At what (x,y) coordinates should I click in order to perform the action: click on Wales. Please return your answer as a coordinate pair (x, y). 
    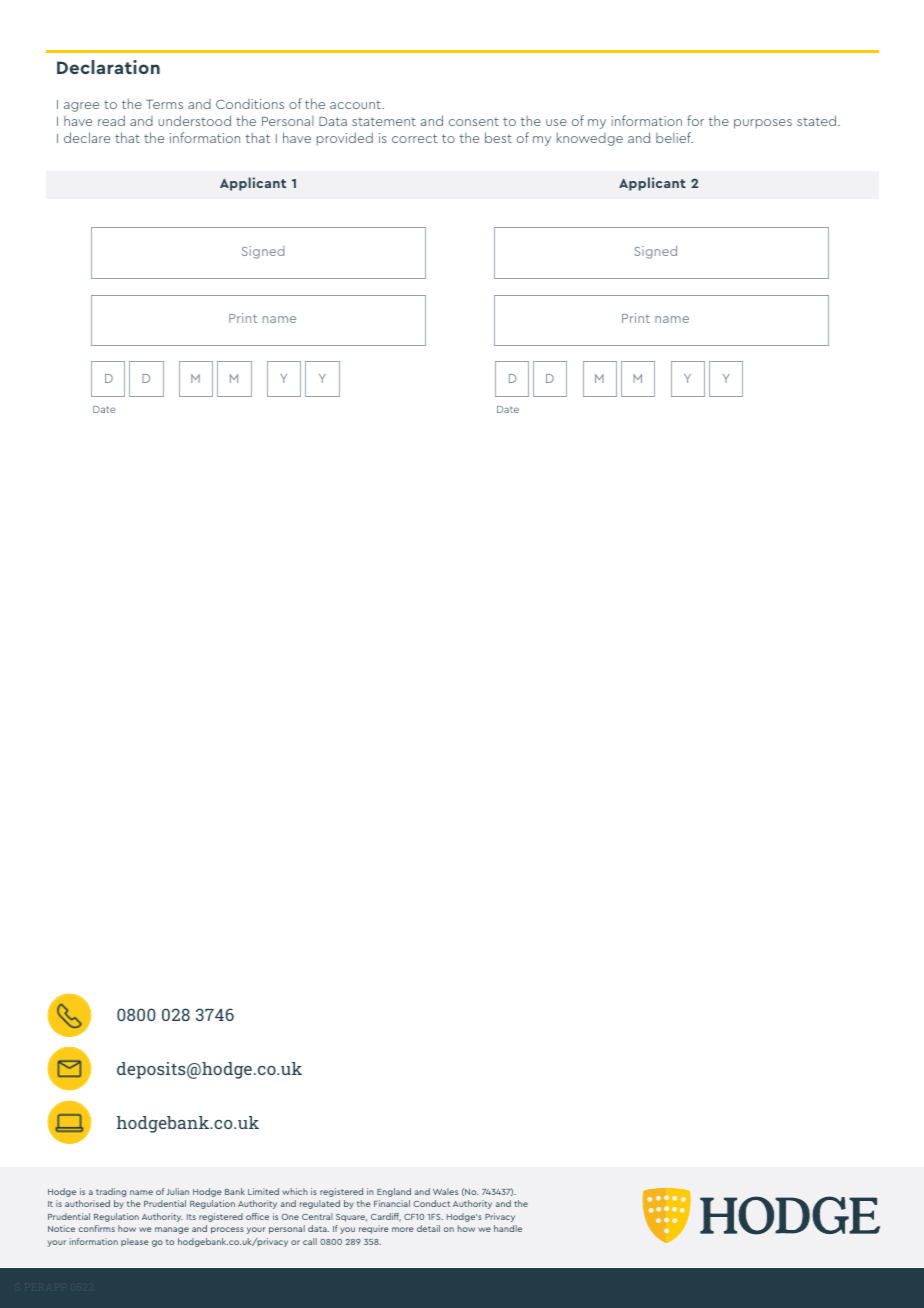
    Looking at the image, I should click on (445, 1191).
